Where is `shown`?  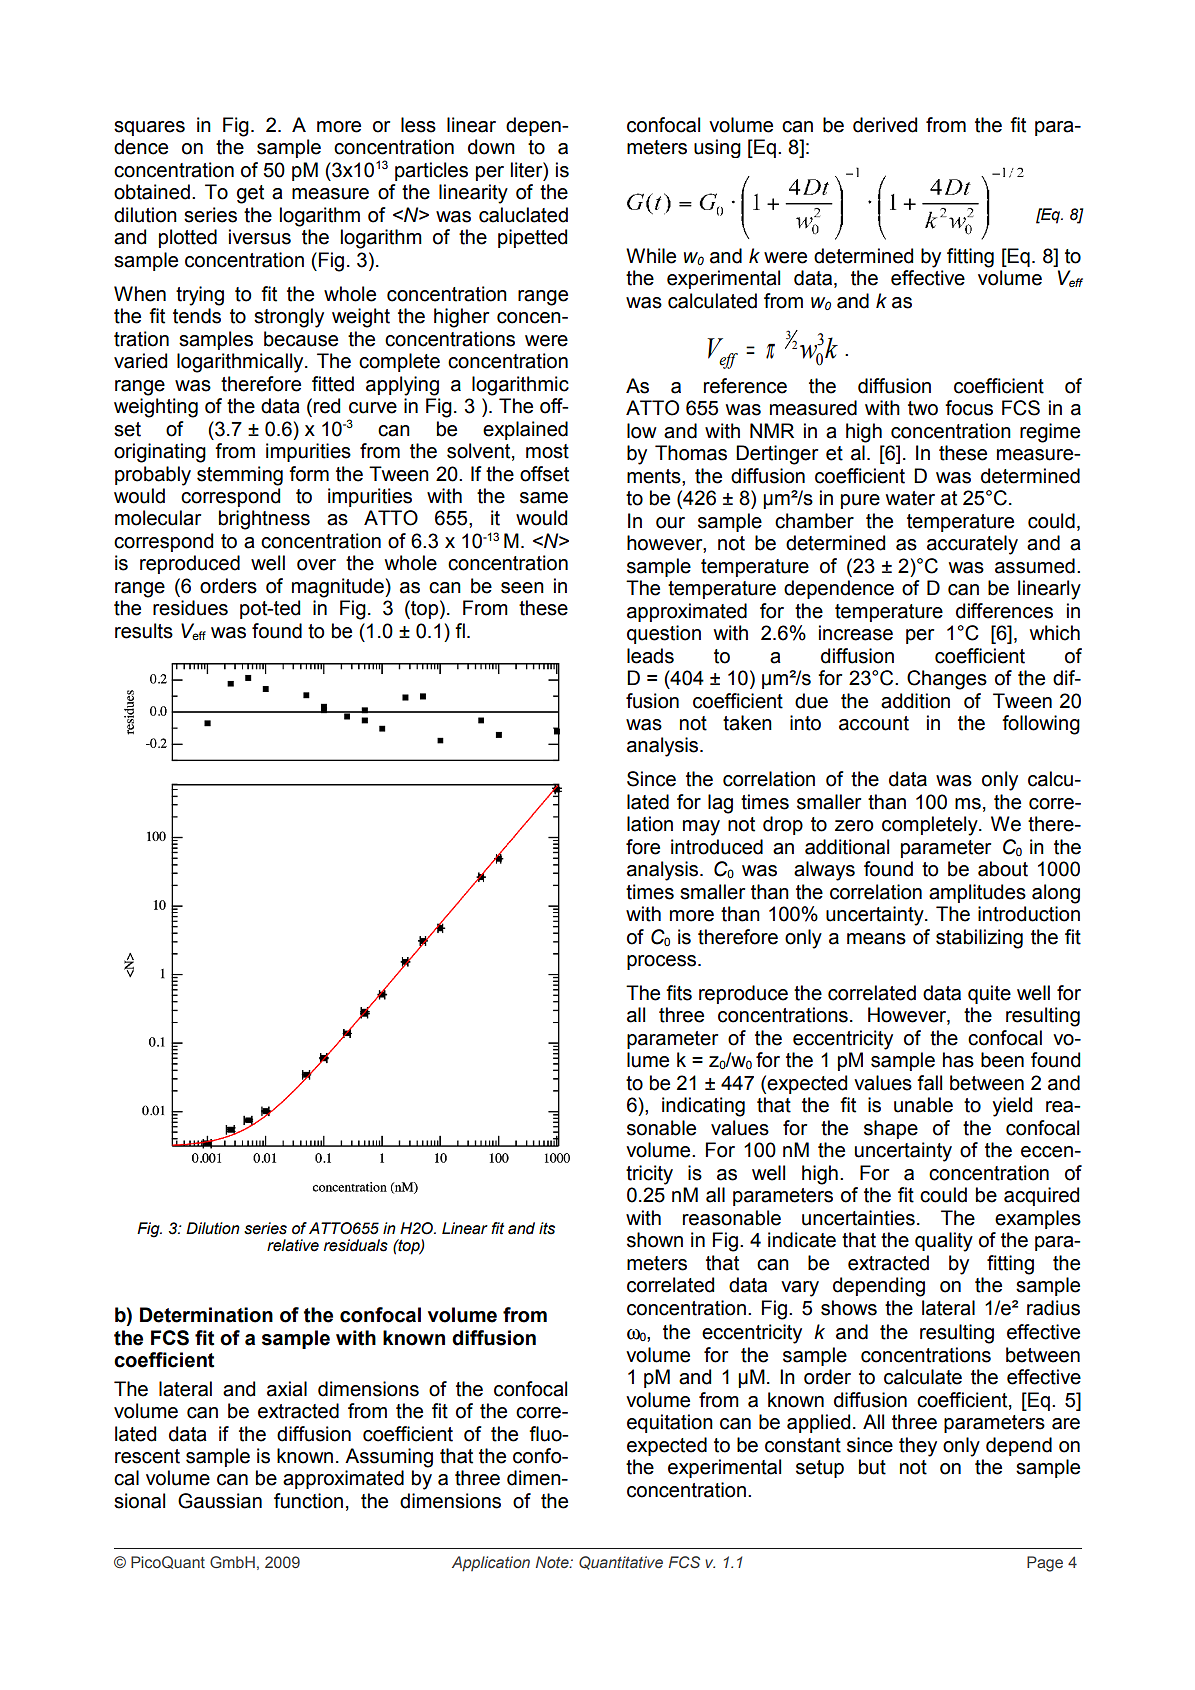 shown is located at coordinates (655, 1240).
